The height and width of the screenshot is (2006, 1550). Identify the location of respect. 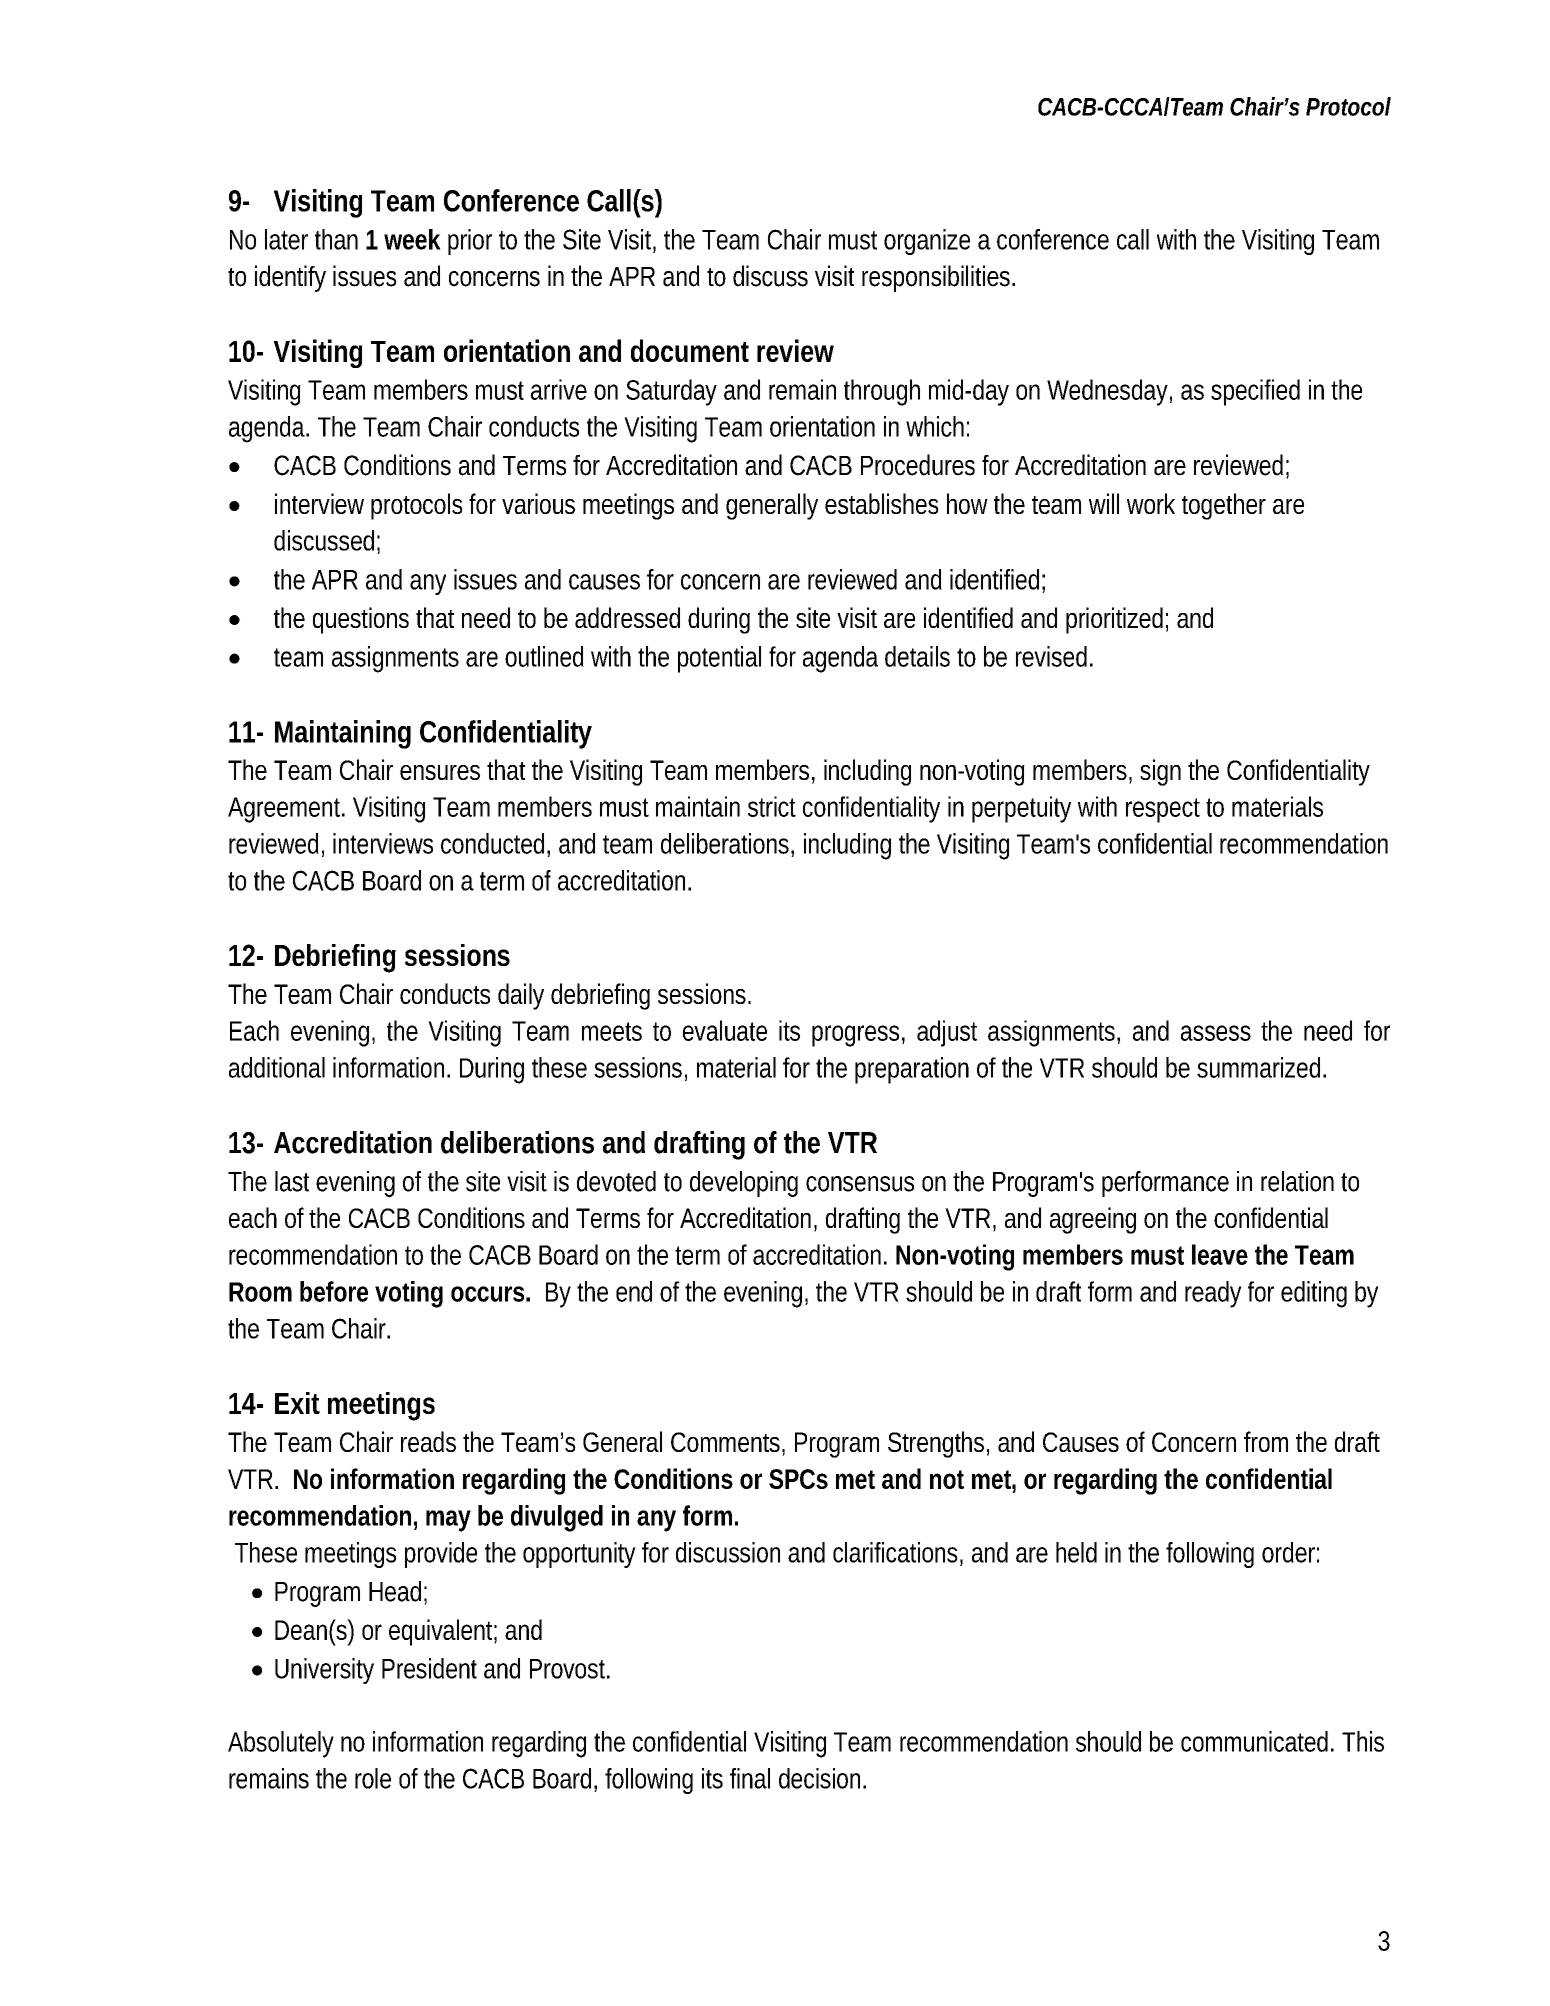
(1163, 810).
